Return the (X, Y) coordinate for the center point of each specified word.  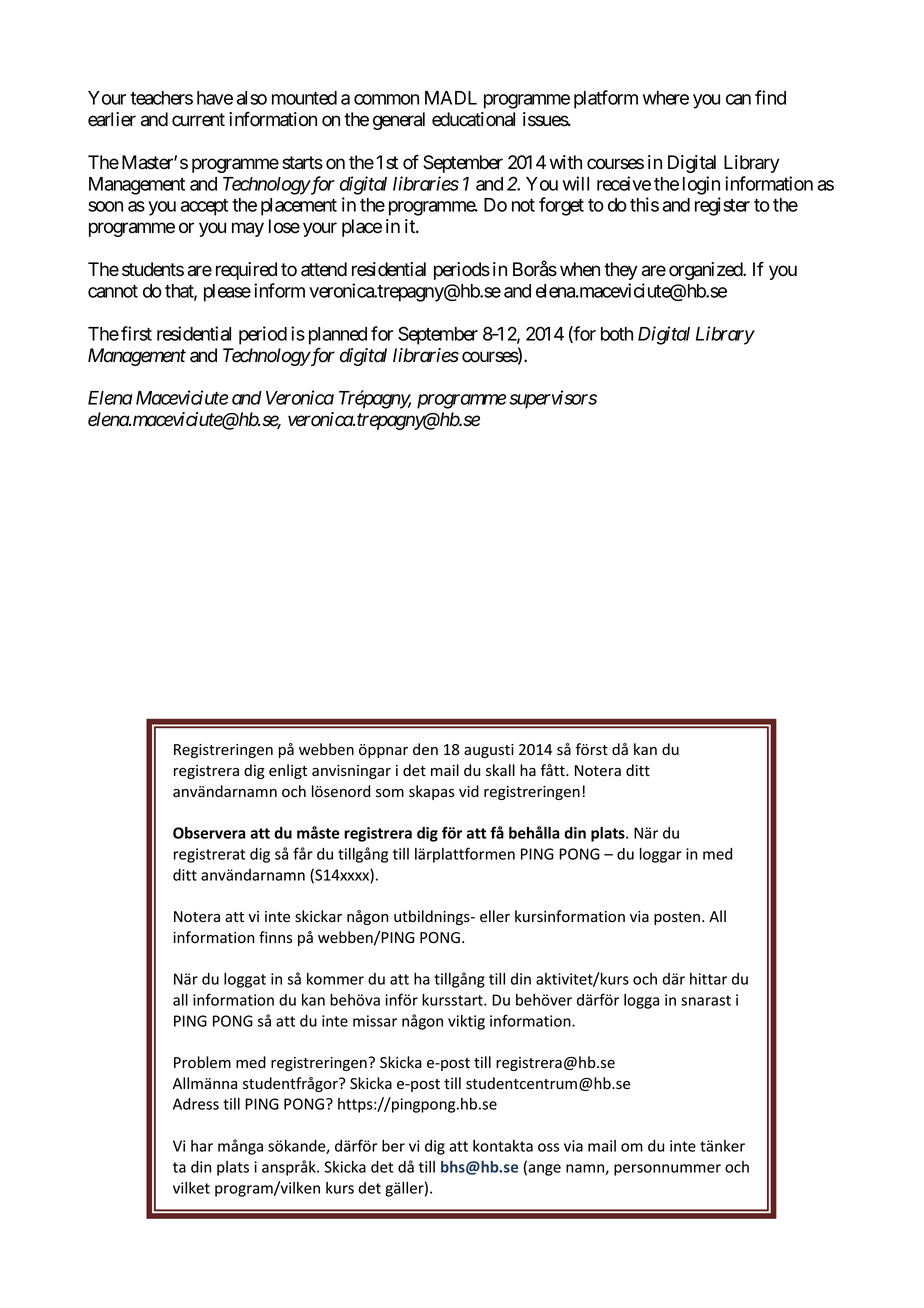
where (666, 98)
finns (275, 937)
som (390, 793)
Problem (202, 1062)
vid (469, 791)
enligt (288, 771)
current (198, 120)
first (136, 333)
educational (473, 119)
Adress (196, 1104)
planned (338, 336)
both (617, 334)
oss (548, 1147)
